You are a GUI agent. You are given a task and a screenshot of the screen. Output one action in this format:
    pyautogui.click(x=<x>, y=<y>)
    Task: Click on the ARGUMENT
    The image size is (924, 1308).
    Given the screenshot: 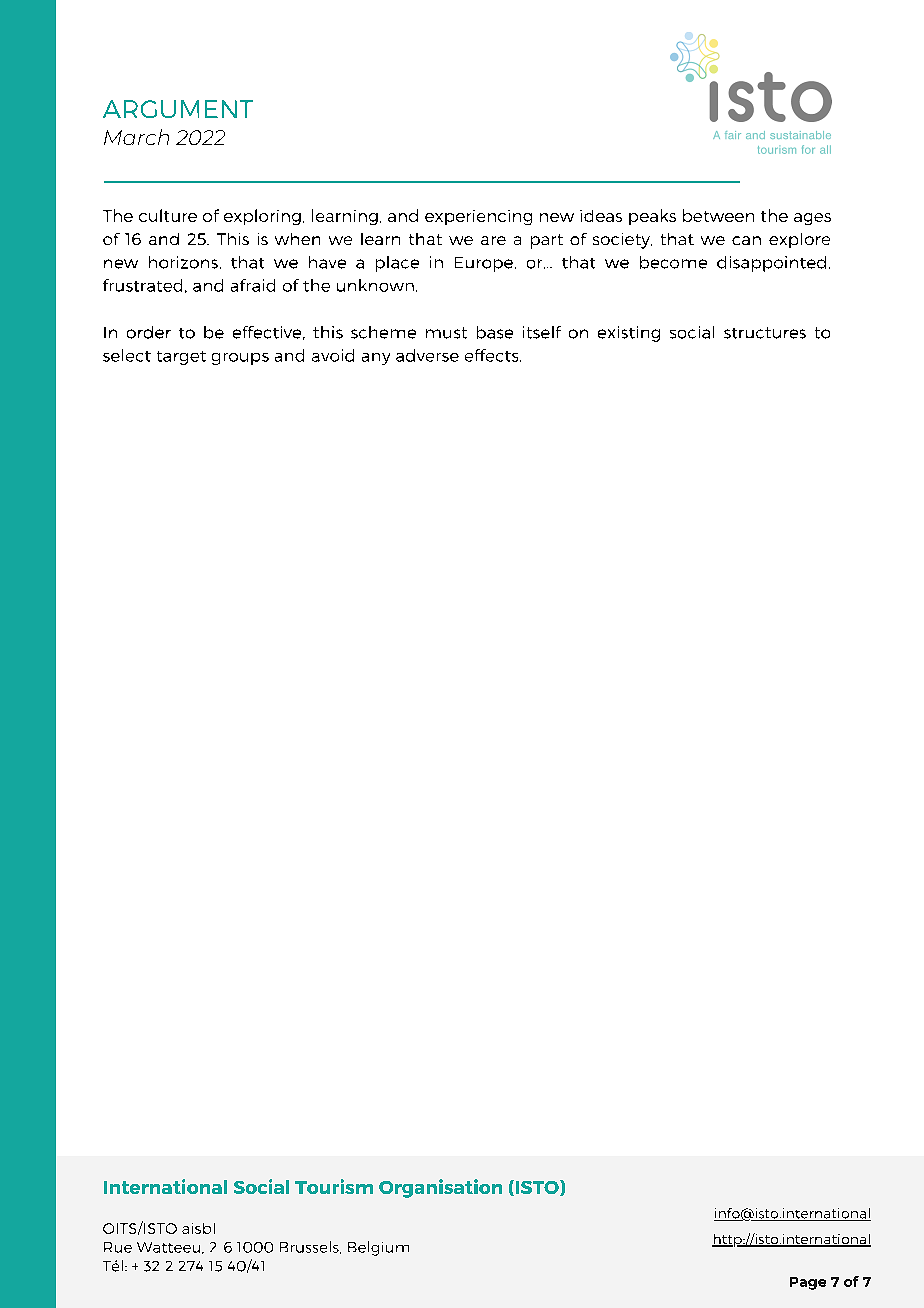 What is the action you would take?
    pyautogui.click(x=178, y=109)
